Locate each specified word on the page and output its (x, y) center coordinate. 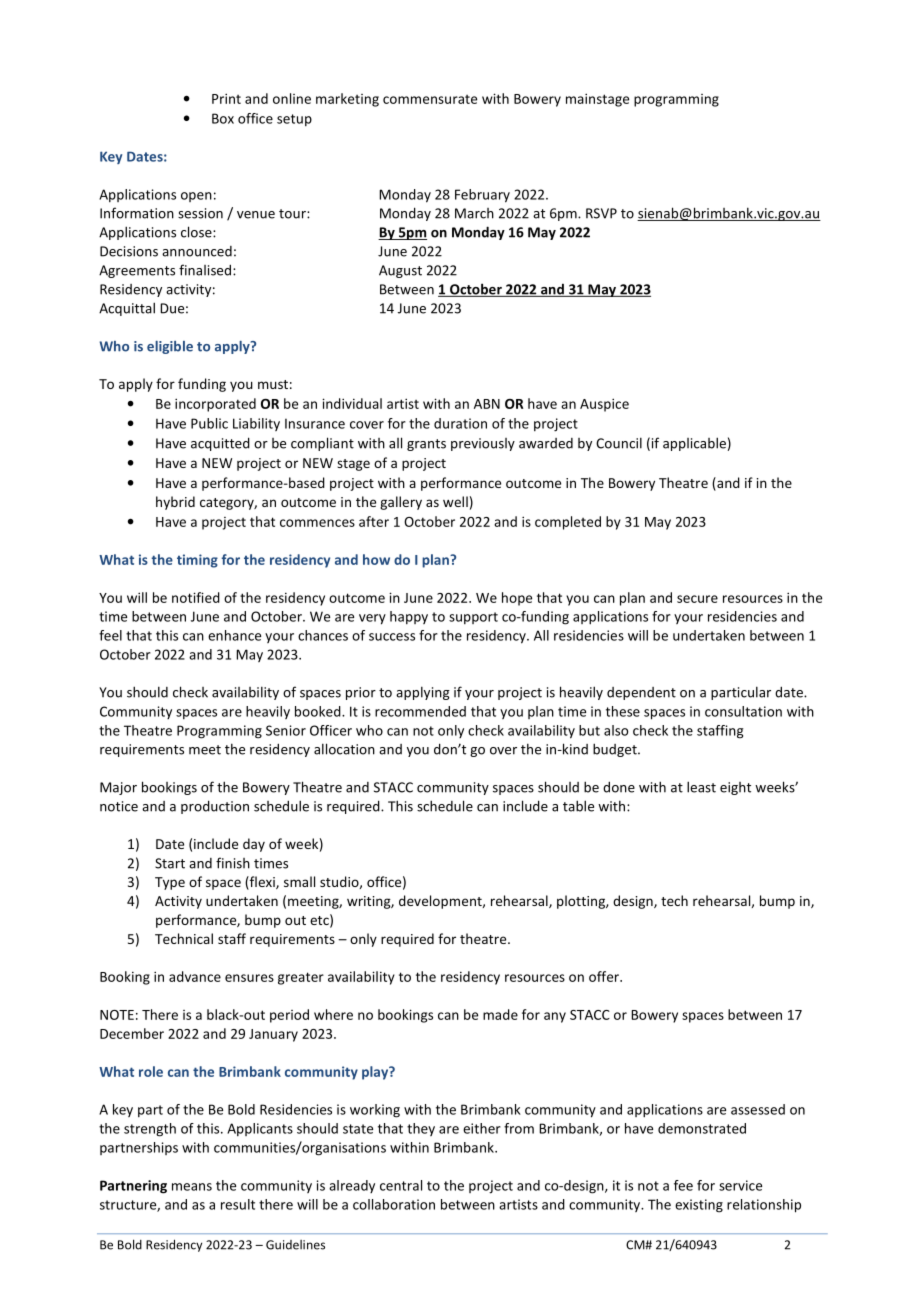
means (192, 1187)
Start (170, 863)
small (299, 881)
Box (223, 118)
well (455, 501)
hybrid (175, 503)
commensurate (430, 99)
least (701, 787)
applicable (694, 444)
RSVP (601, 213)
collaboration (394, 1204)
